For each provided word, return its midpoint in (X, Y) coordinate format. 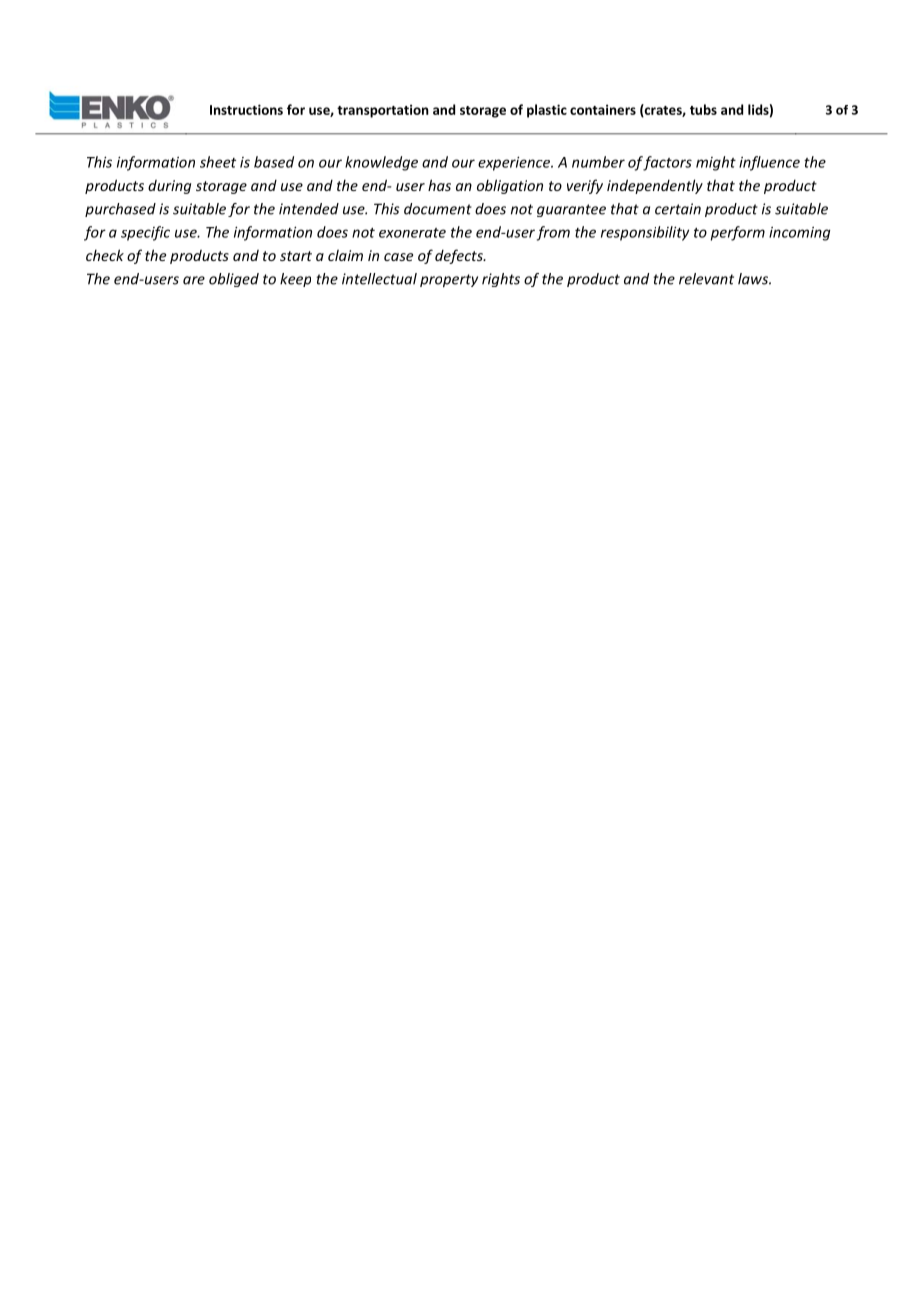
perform (738, 233)
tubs (703, 109)
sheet (218, 162)
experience (515, 163)
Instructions (246, 109)
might (716, 163)
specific (145, 233)
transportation (383, 111)
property (449, 280)
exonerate (412, 233)
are (194, 280)
